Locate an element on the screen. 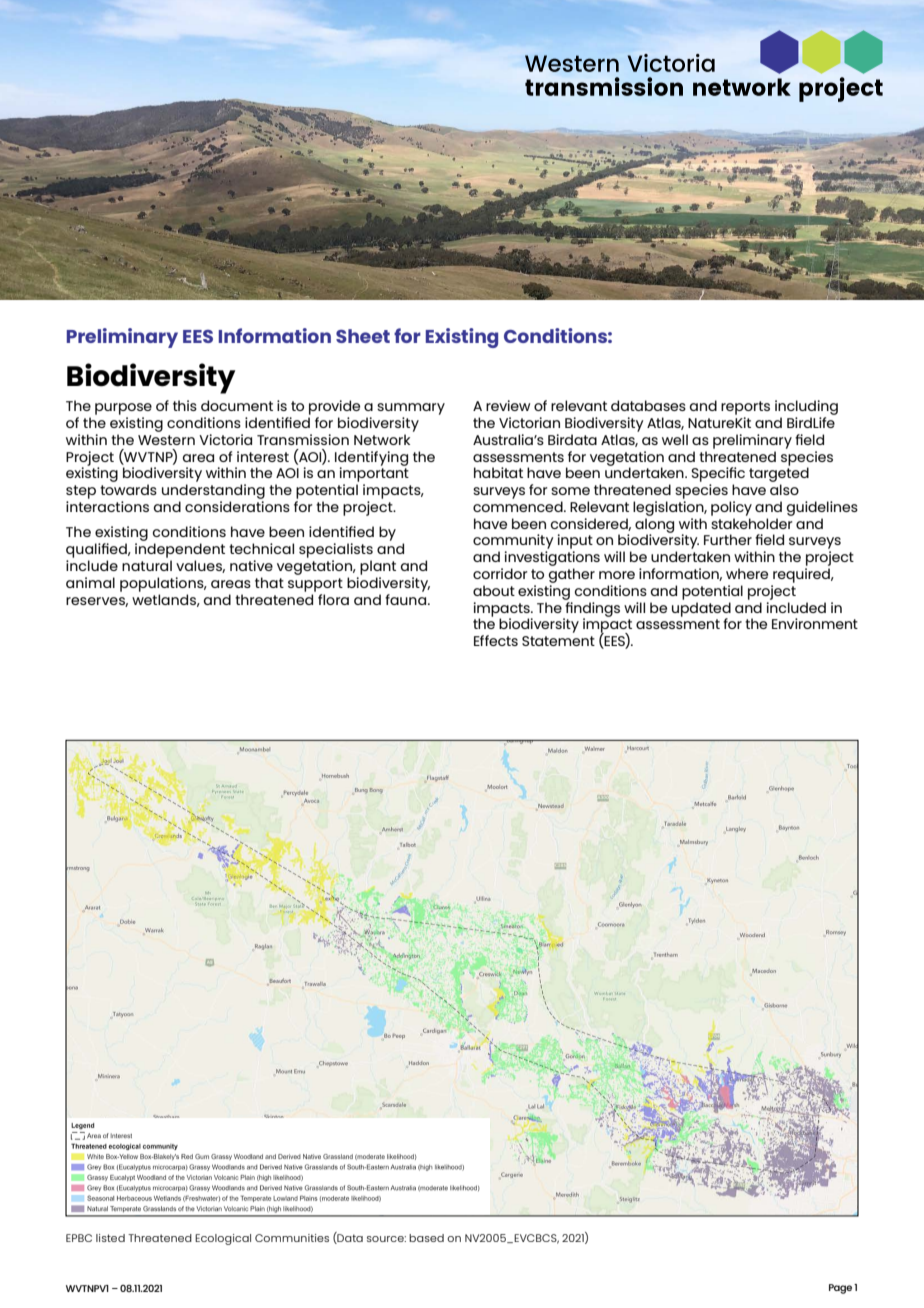  based is located at coordinates (426, 1238).
